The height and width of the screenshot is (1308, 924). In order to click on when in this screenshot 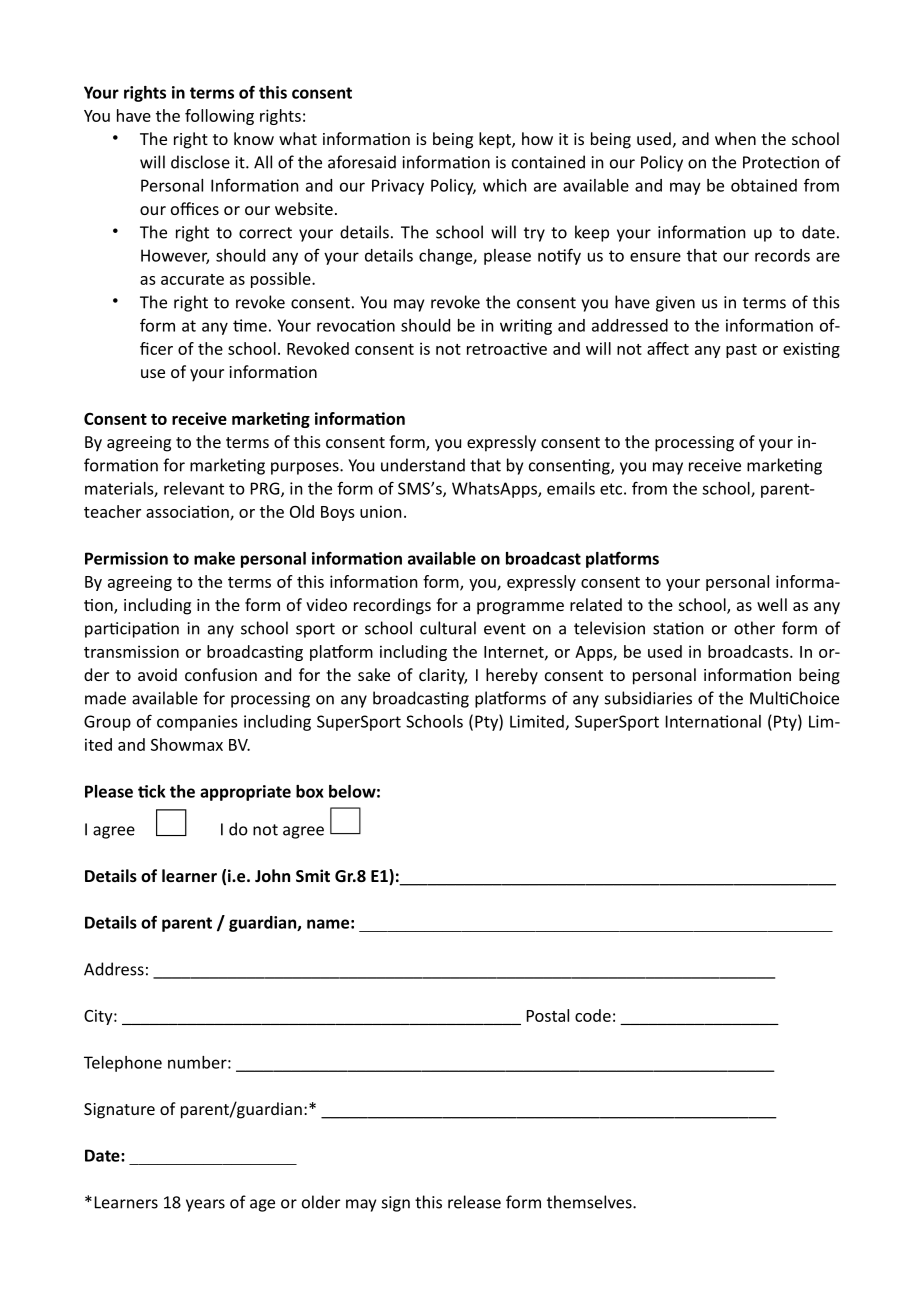, I will do `click(735, 138)`.
